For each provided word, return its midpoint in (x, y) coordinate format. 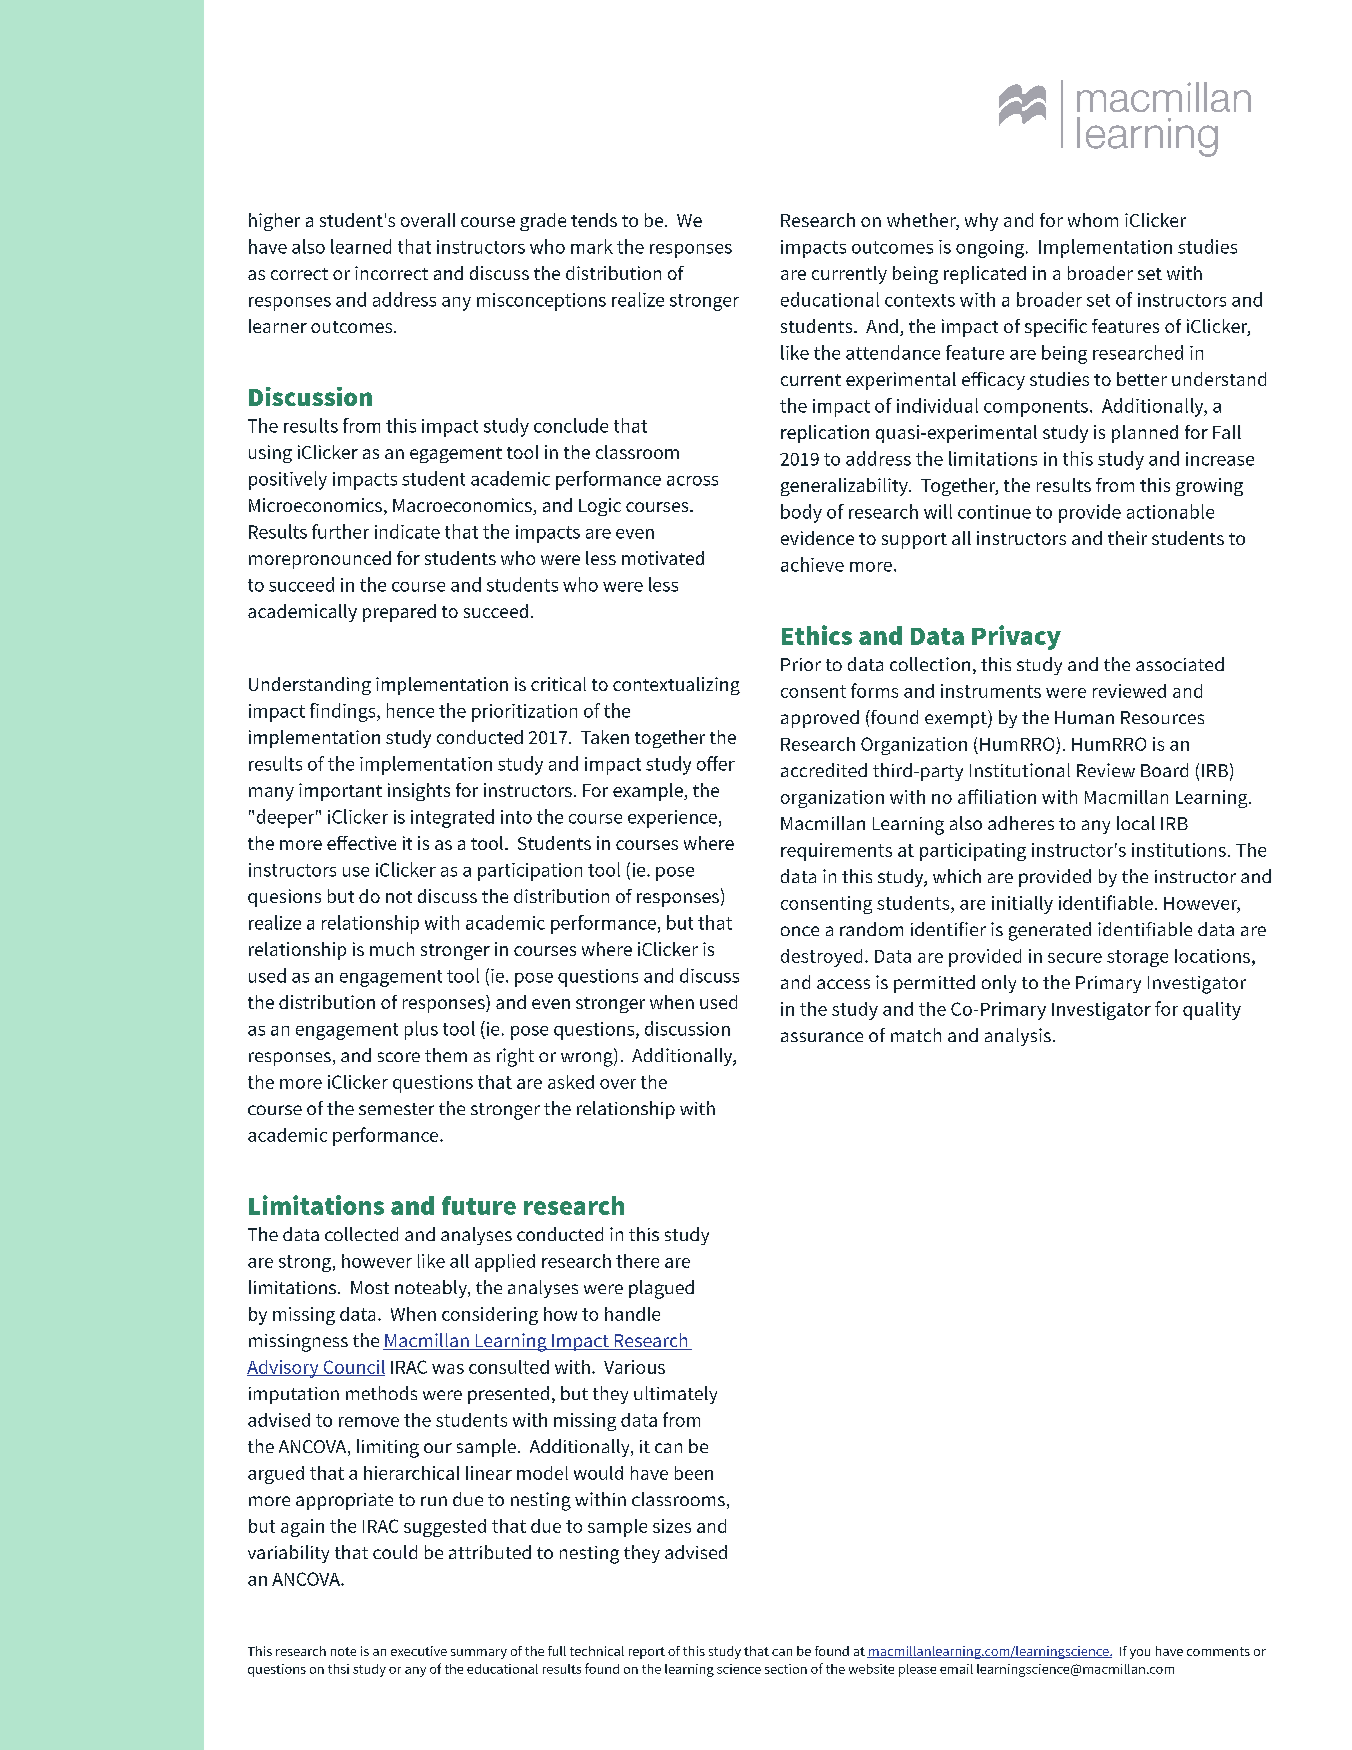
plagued (661, 1289)
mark (592, 246)
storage (1137, 958)
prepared (399, 613)
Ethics (817, 635)
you (1140, 1654)
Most (370, 1287)
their (1127, 538)
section (786, 1669)
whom (1093, 220)
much (392, 949)
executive (419, 1651)
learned (361, 246)
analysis (1018, 1037)
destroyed (821, 958)
